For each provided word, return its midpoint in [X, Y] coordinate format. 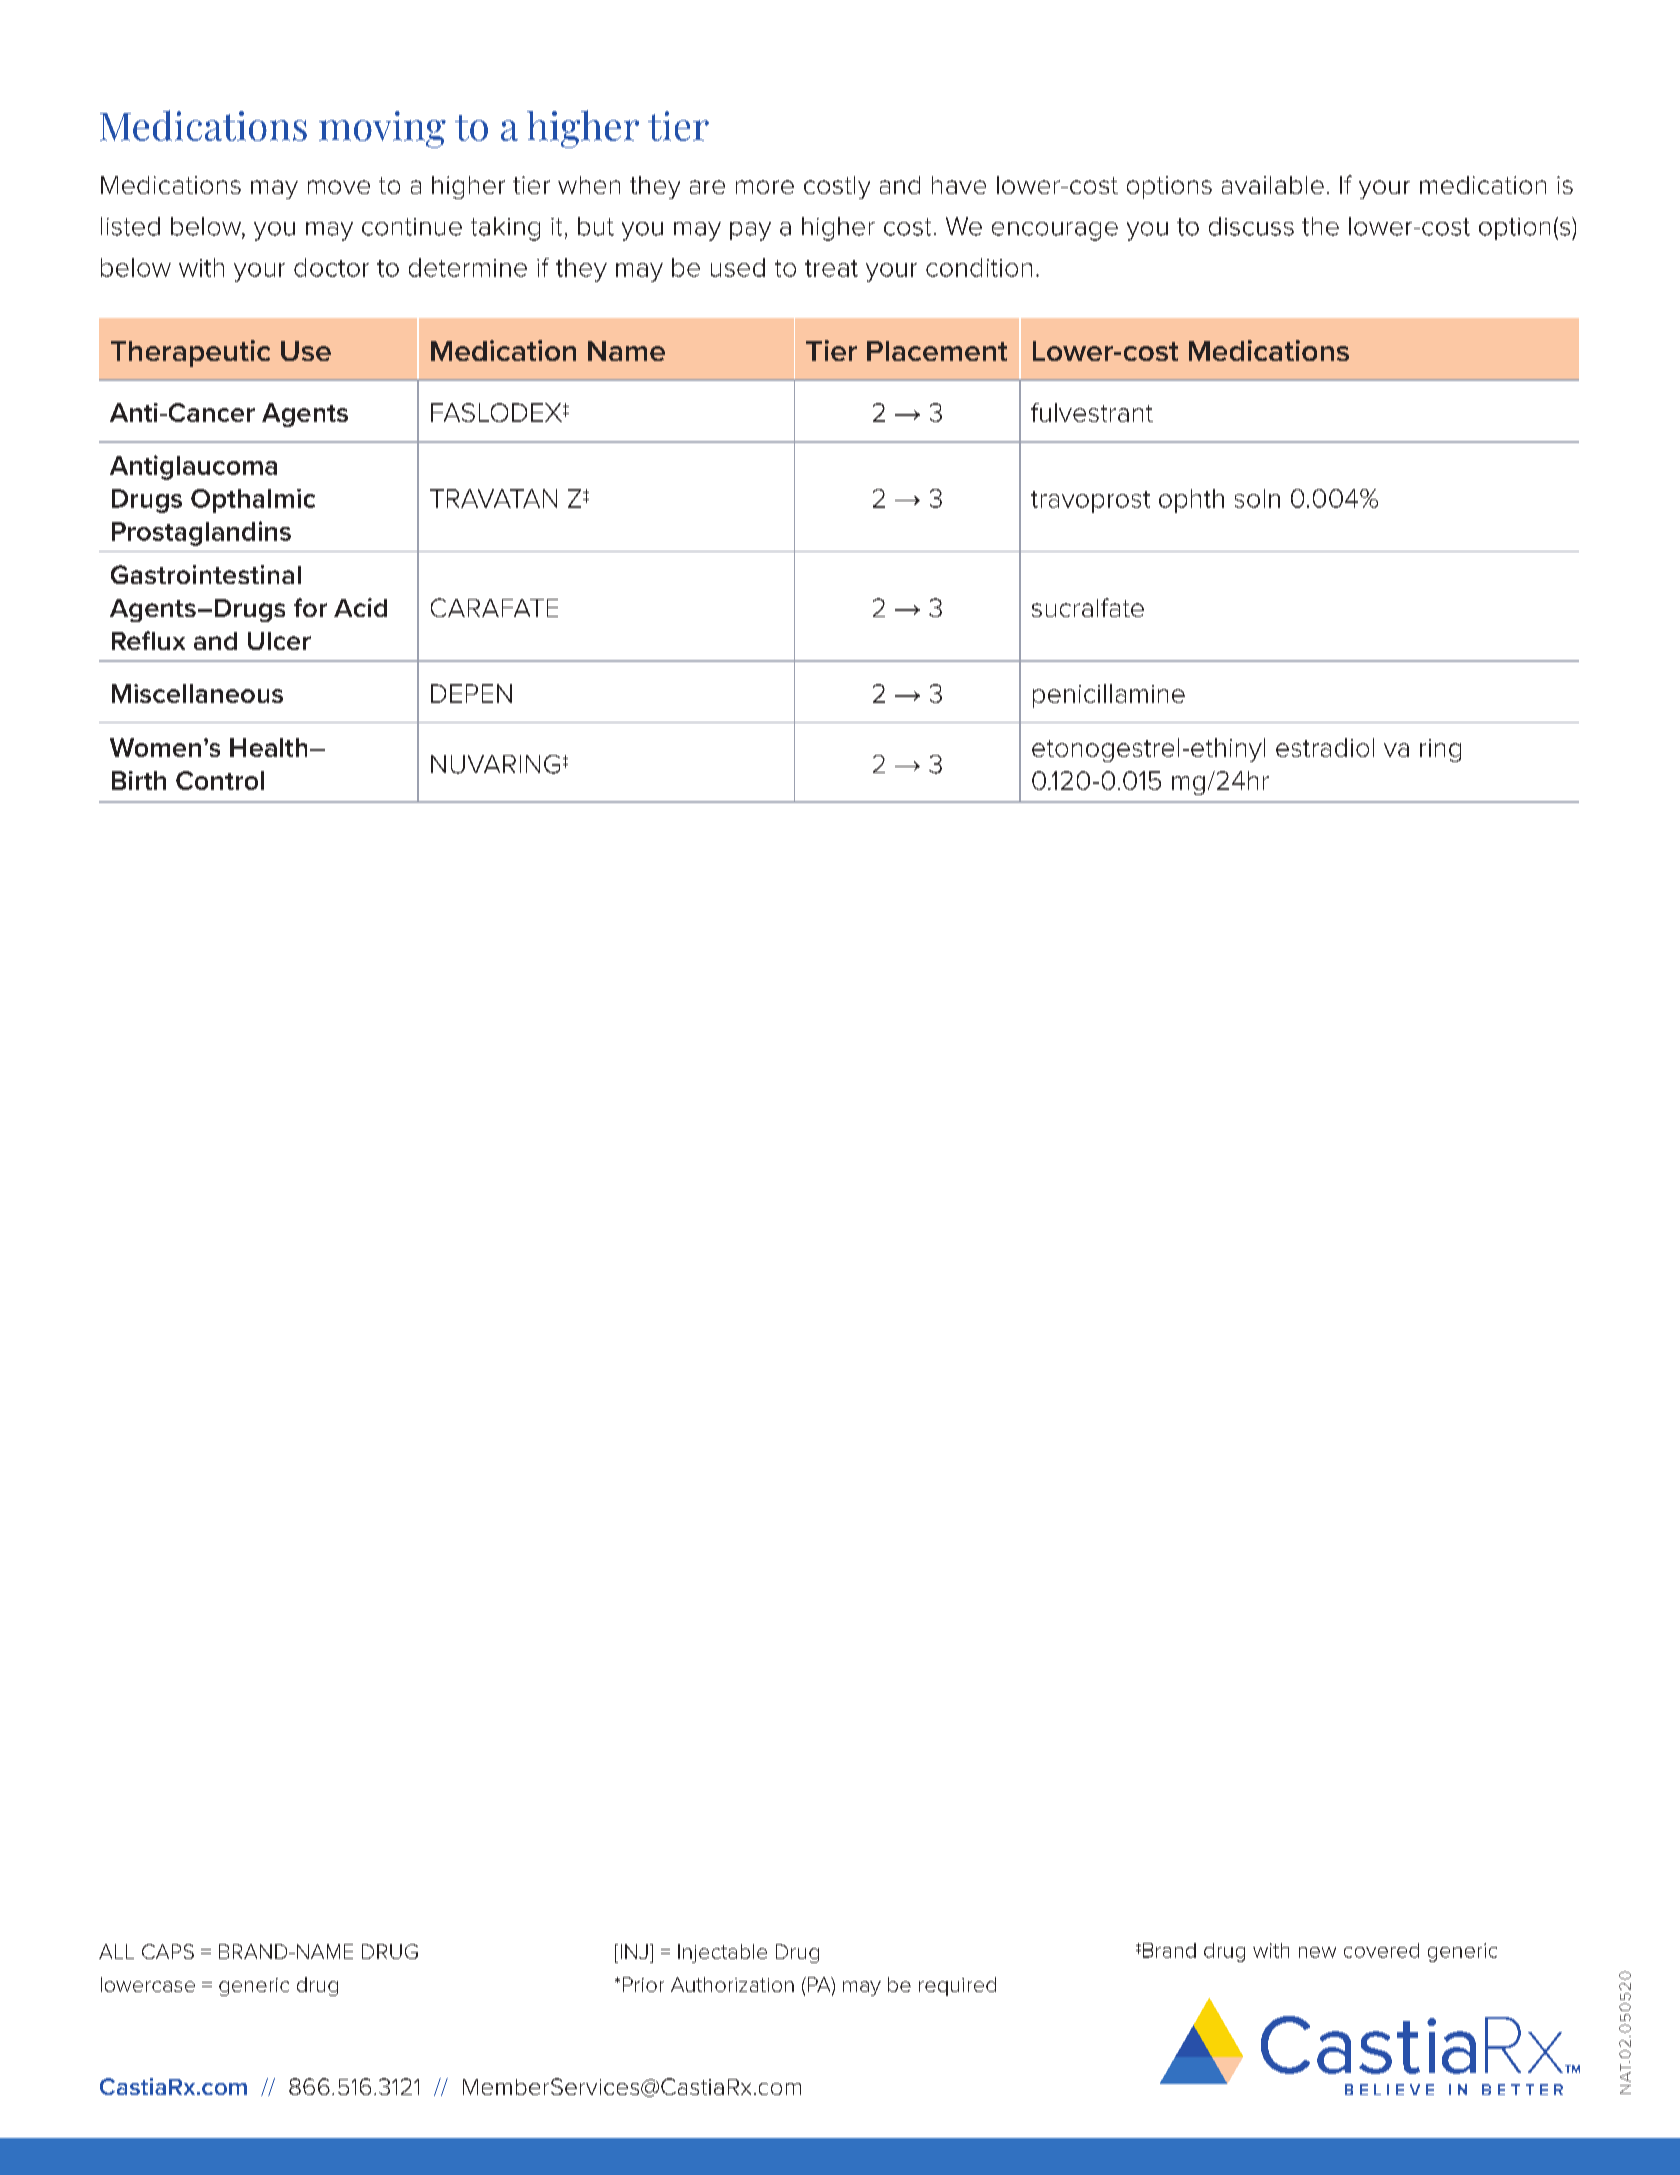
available [1273, 185]
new [1317, 1952]
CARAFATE [494, 607]
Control [220, 780]
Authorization [732, 1984]
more [765, 187]
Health [268, 747]
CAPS [168, 1951]
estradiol [1325, 747]
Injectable [722, 1953]
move [339, 187]
